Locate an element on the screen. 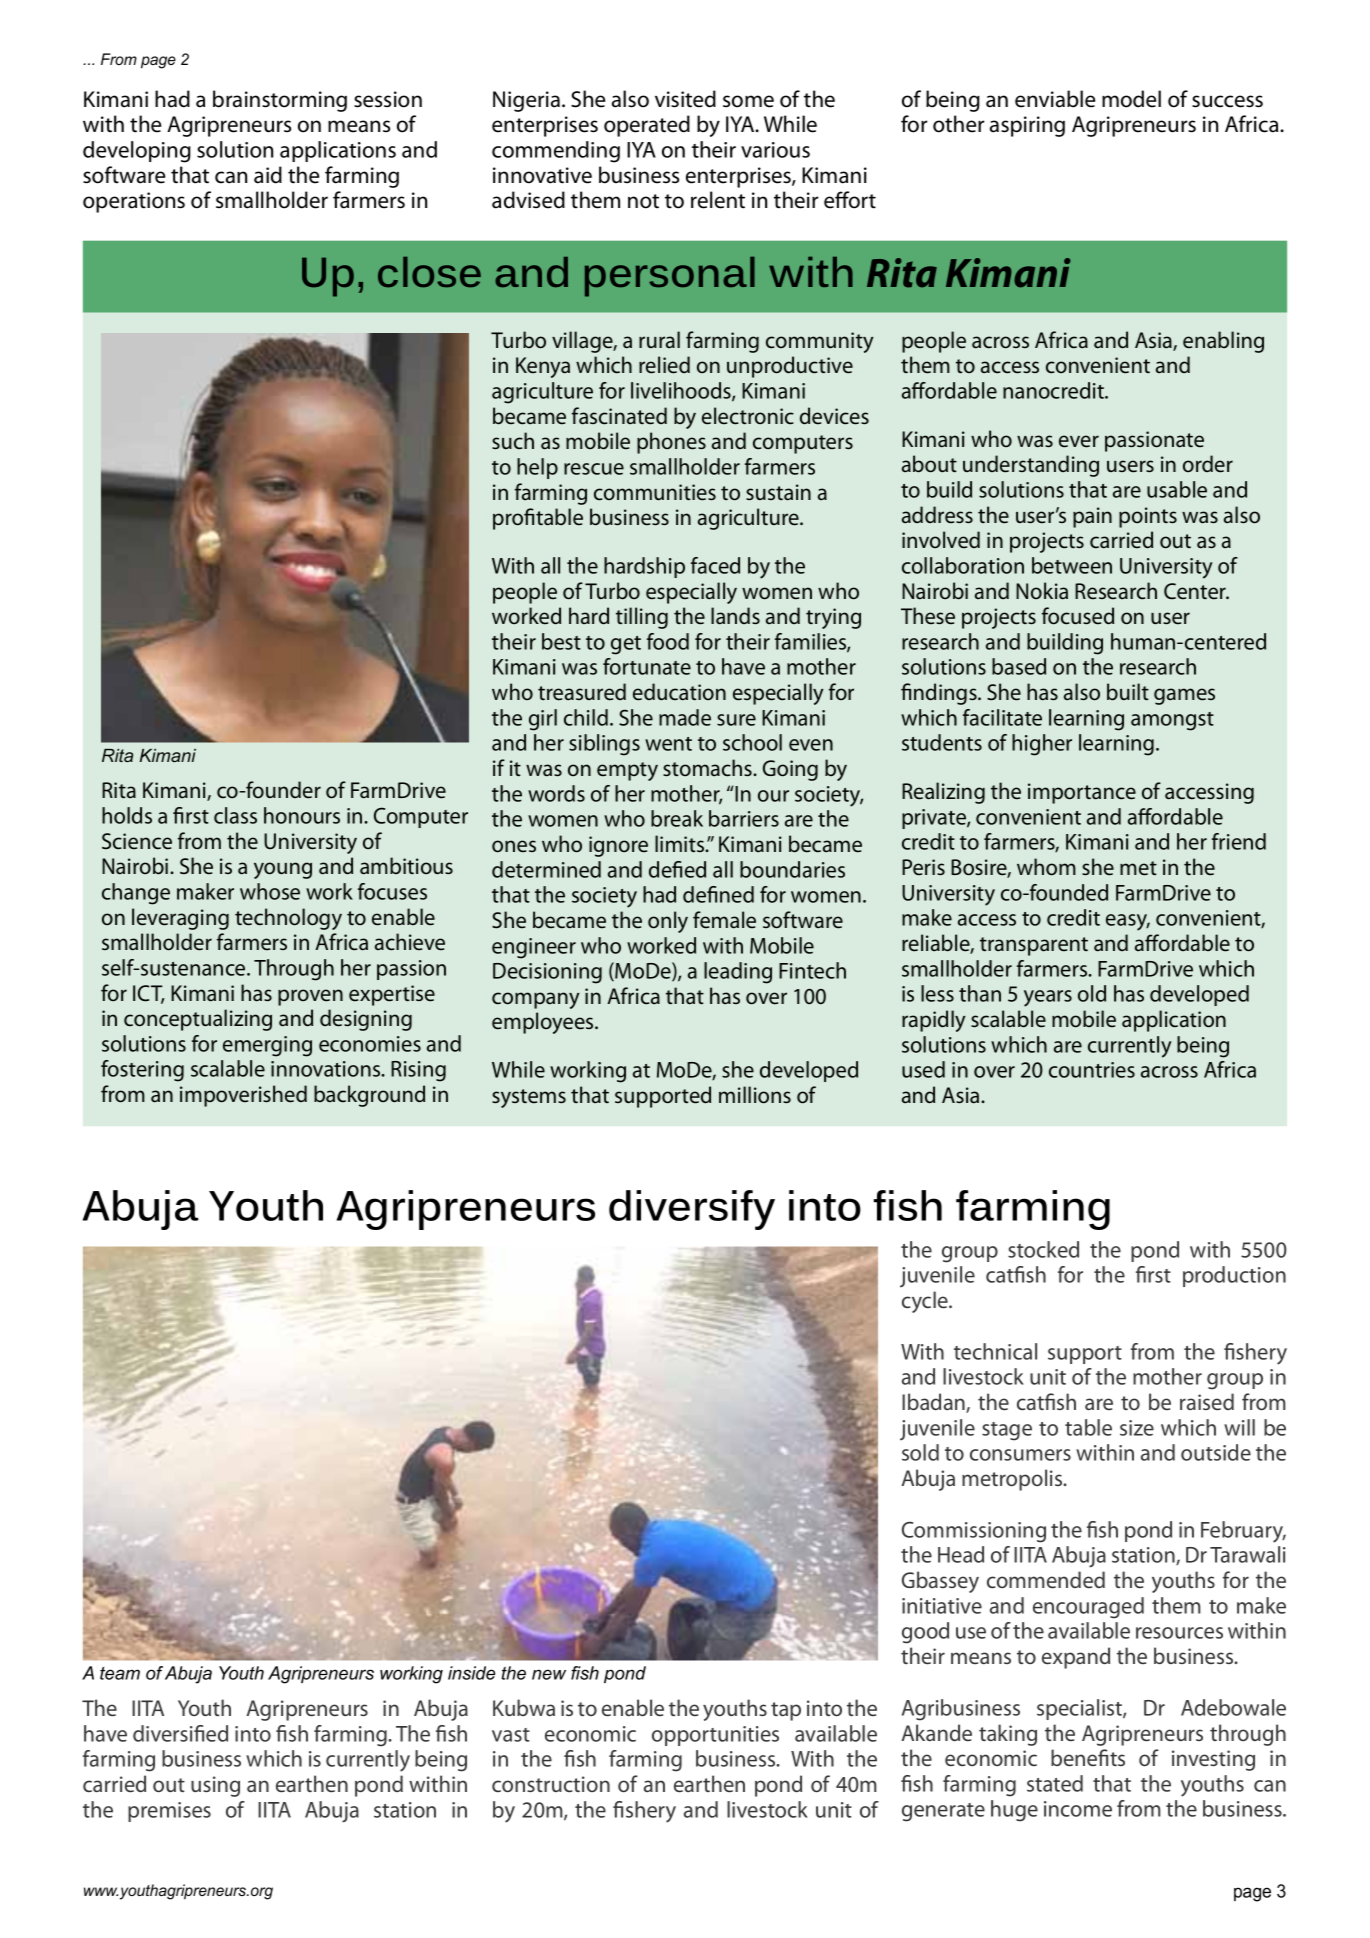  using is located at coordinates (215, 1786).
